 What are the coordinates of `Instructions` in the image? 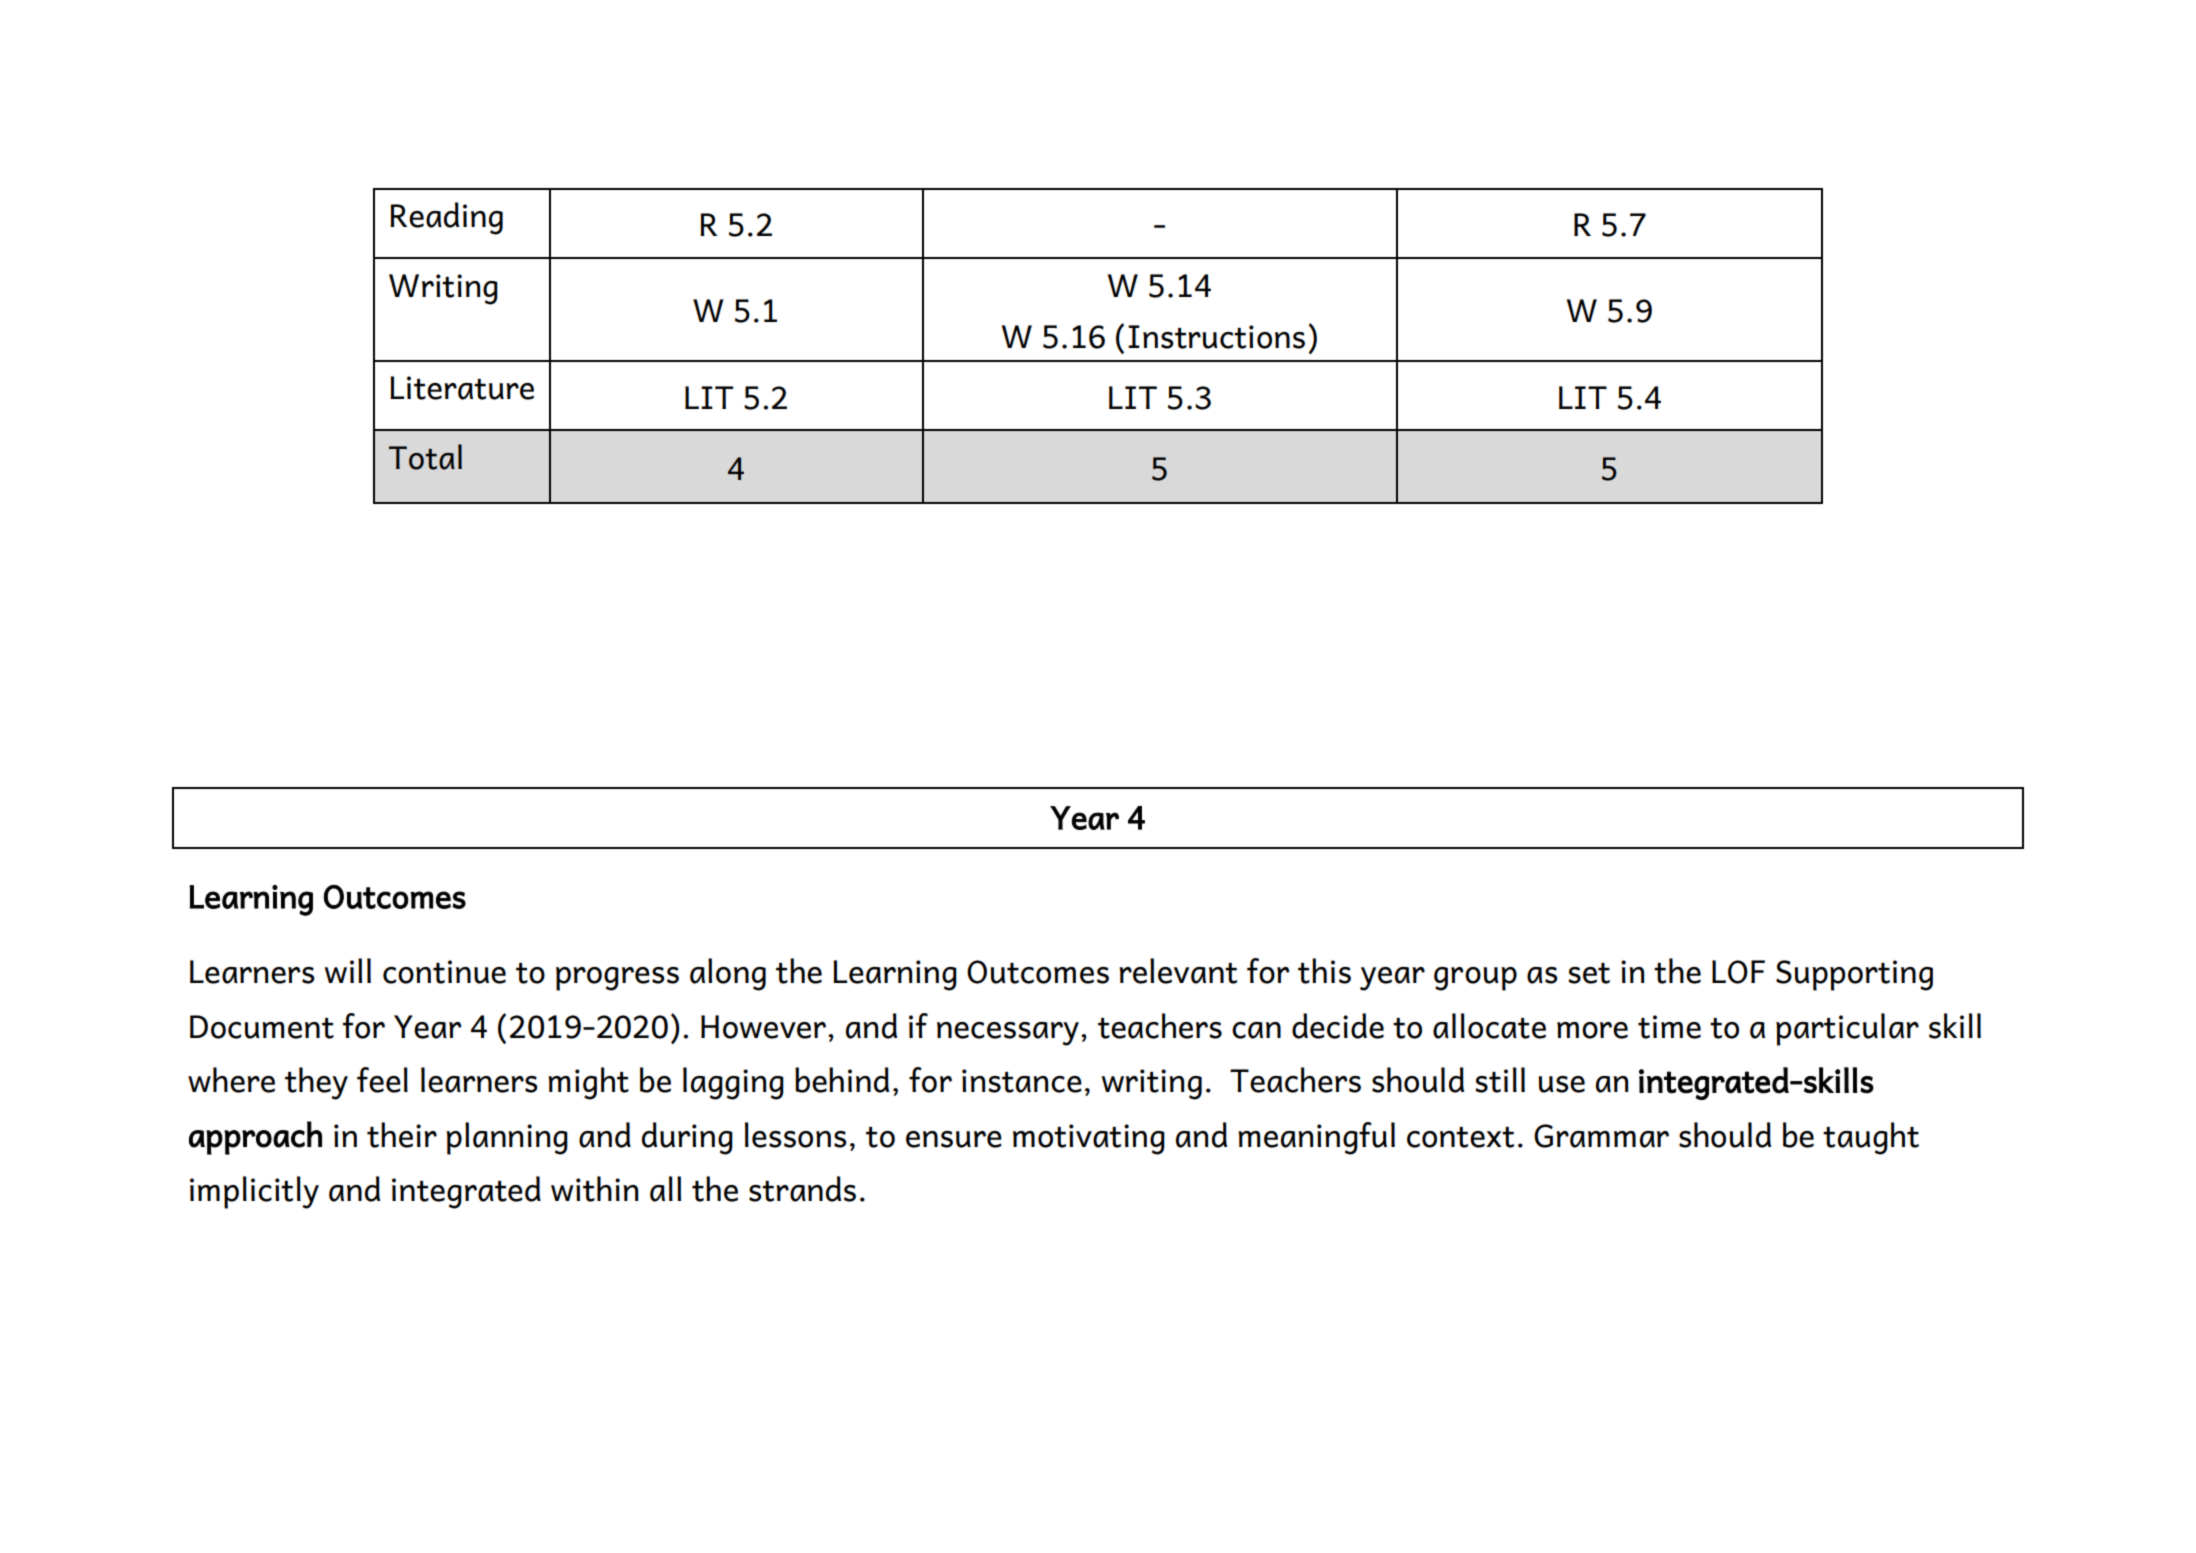 It's located at (1216, 337).
